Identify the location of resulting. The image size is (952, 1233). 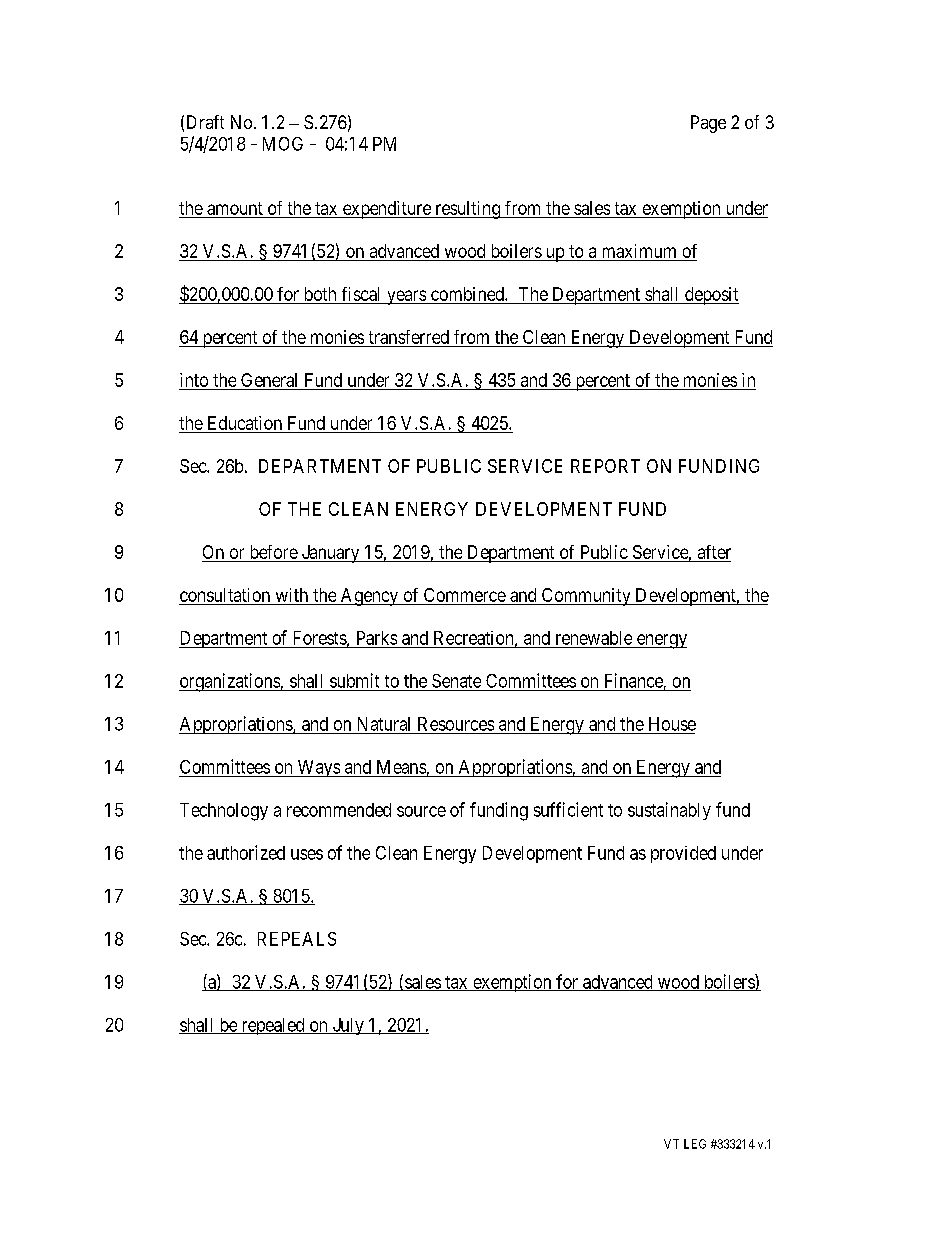
(467, 210).
